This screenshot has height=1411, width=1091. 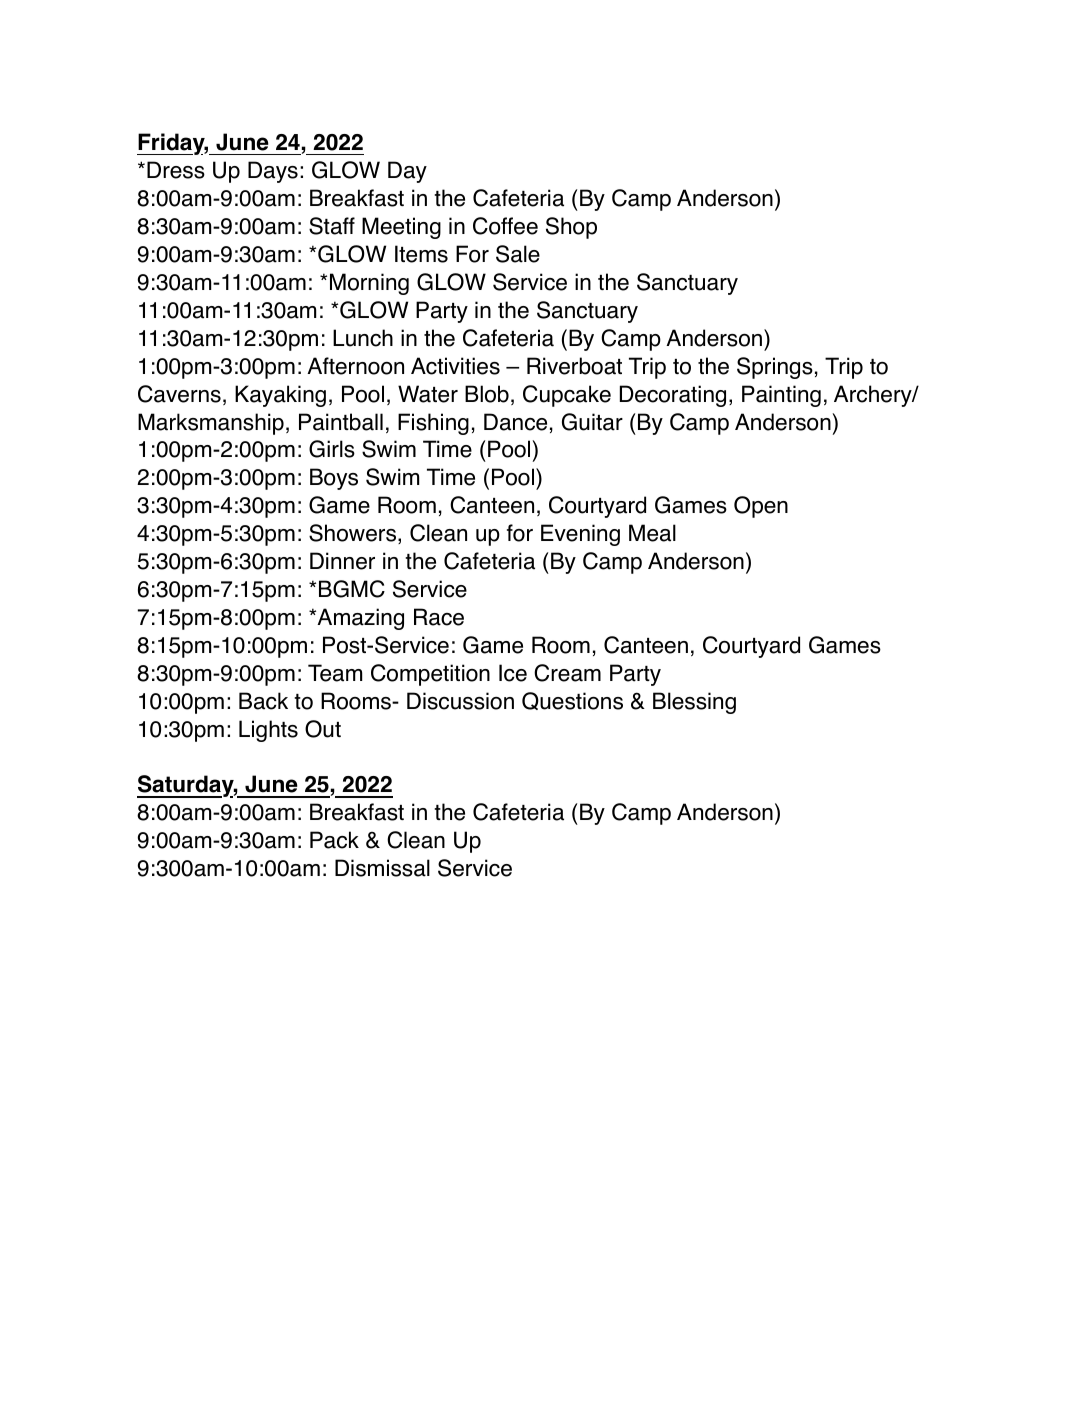 I want to click on Days, so click(x=273, y=172).
